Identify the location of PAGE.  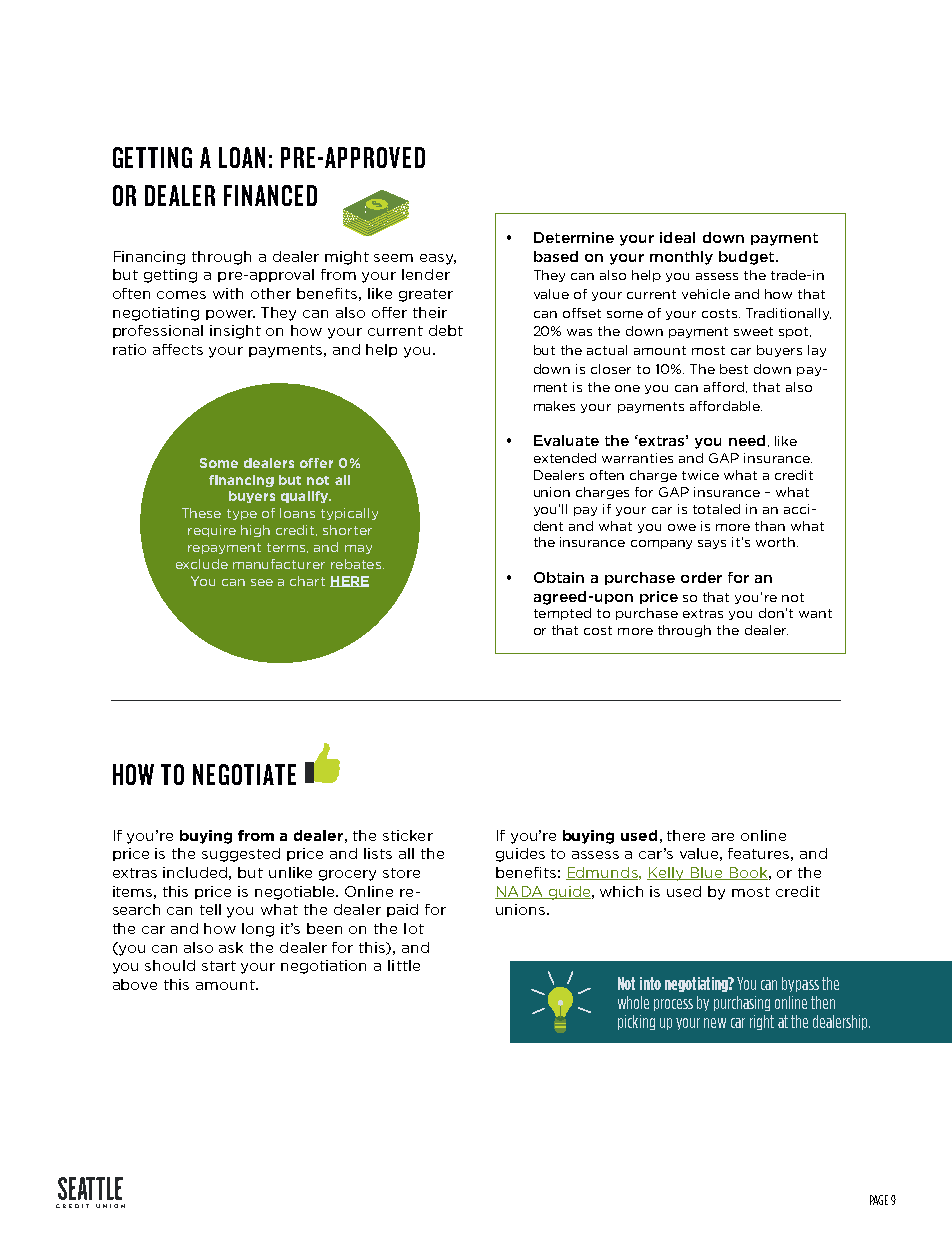
(879, 1200).
